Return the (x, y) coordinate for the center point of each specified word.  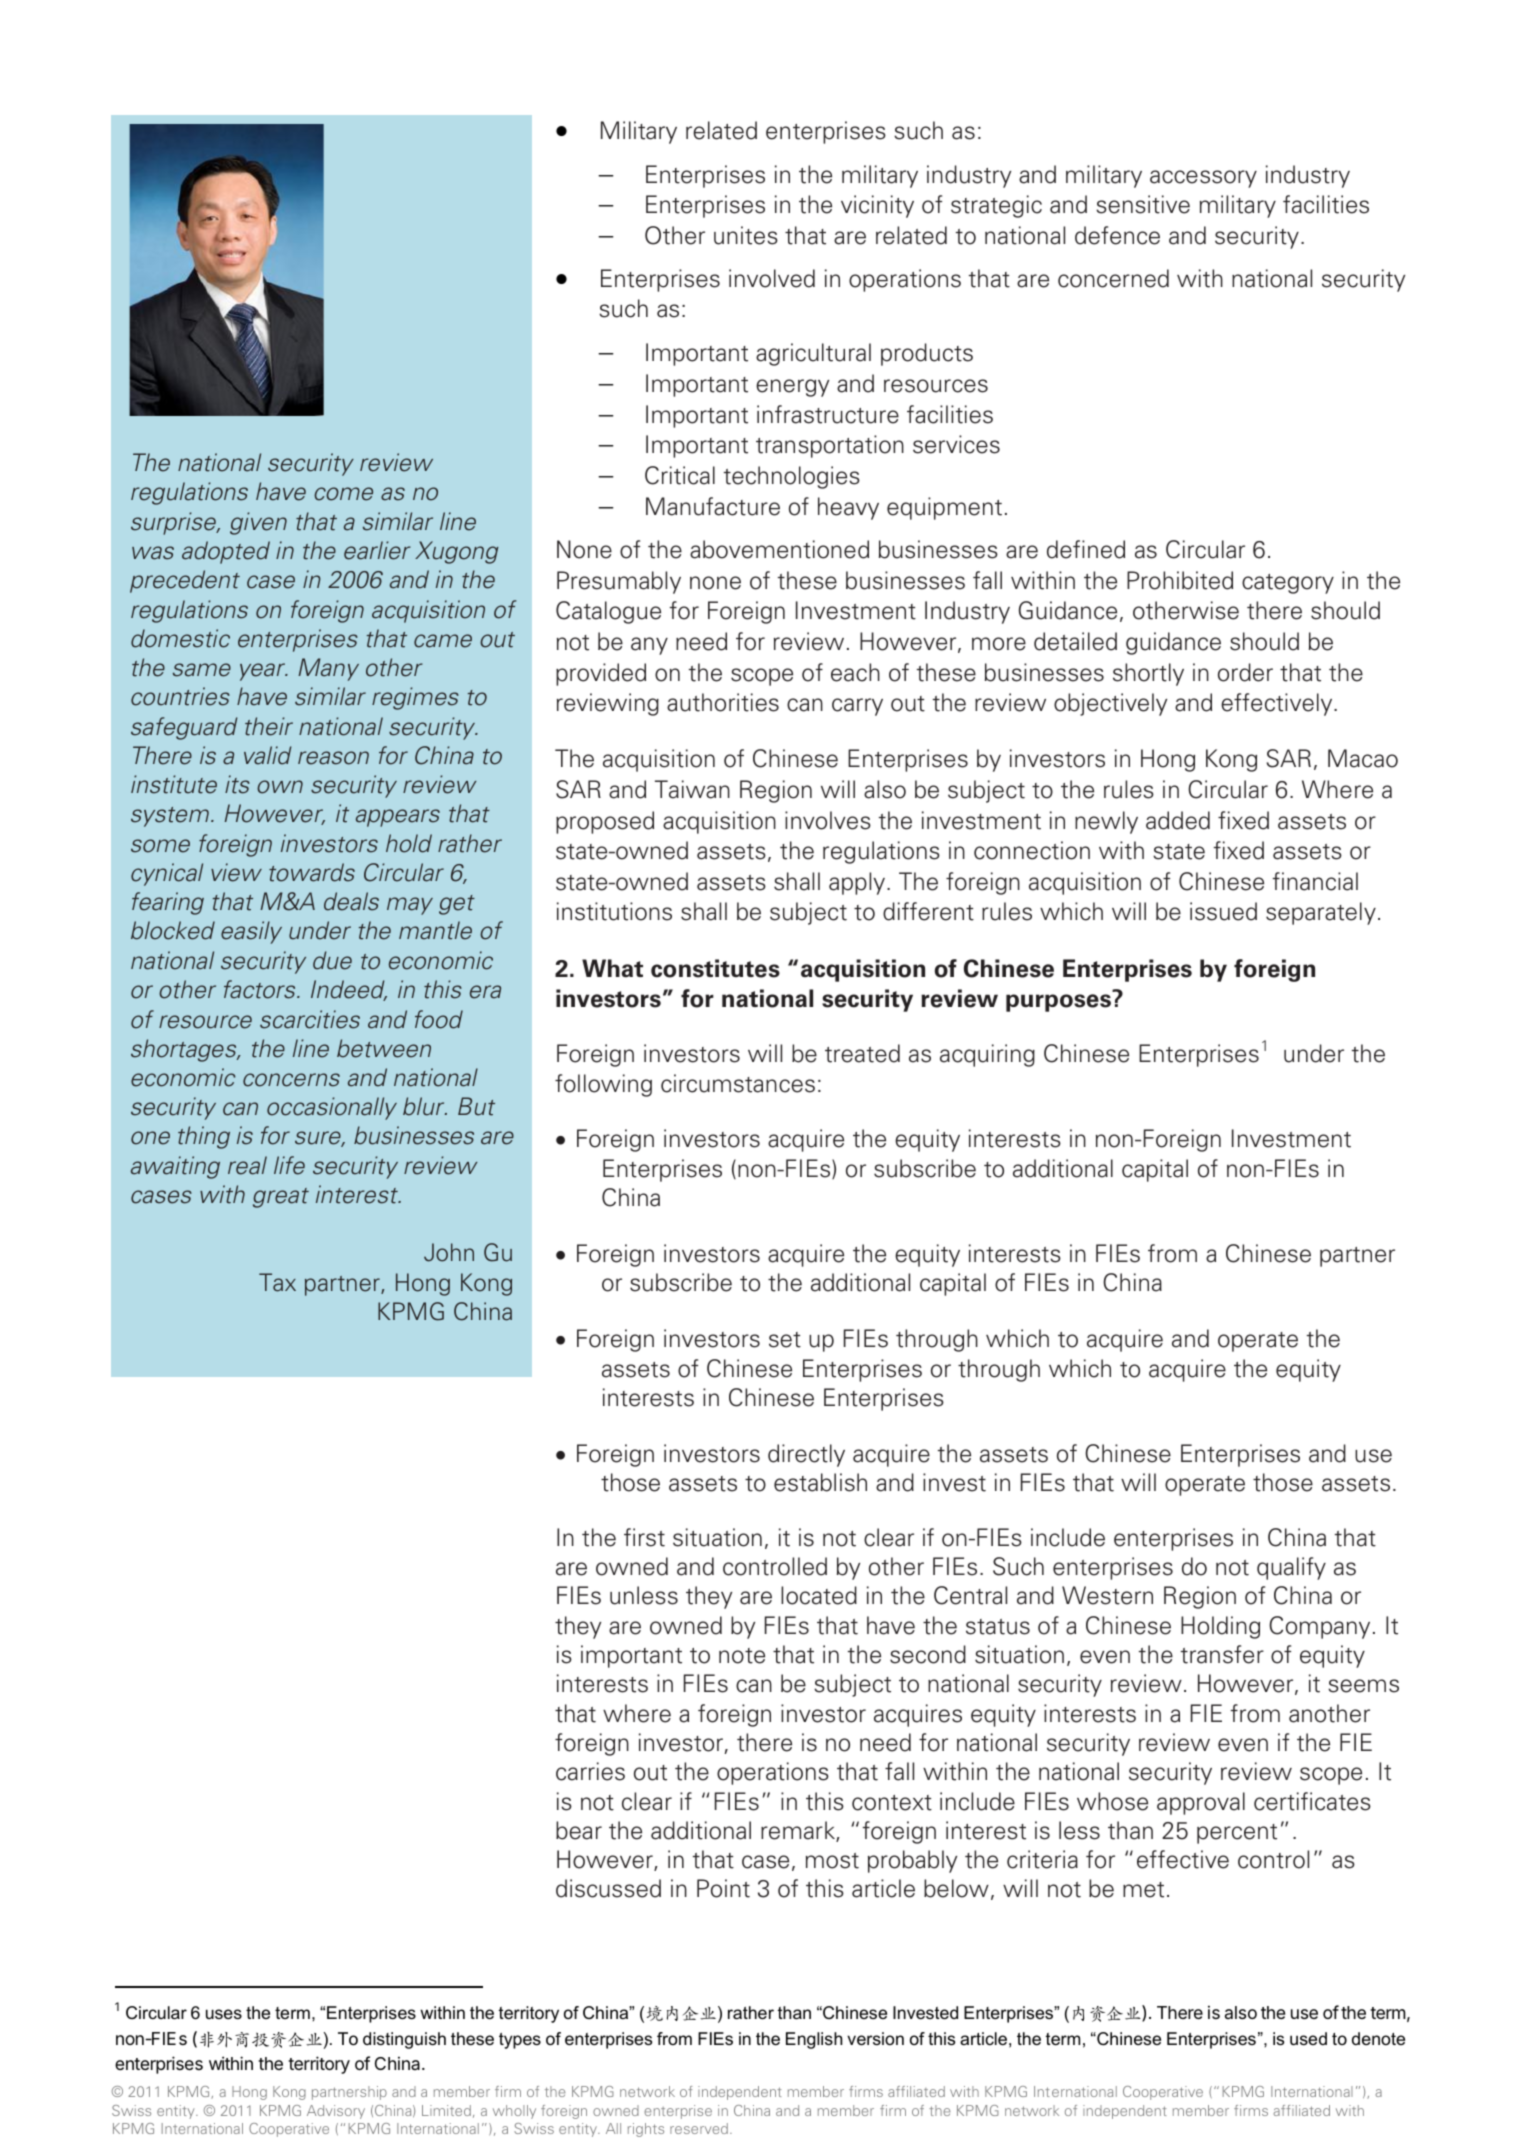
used (1308, 2039)
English (814, 2040)
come (343, 494)
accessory (1203, 179)
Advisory (336, 2112)
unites (746, 235)
